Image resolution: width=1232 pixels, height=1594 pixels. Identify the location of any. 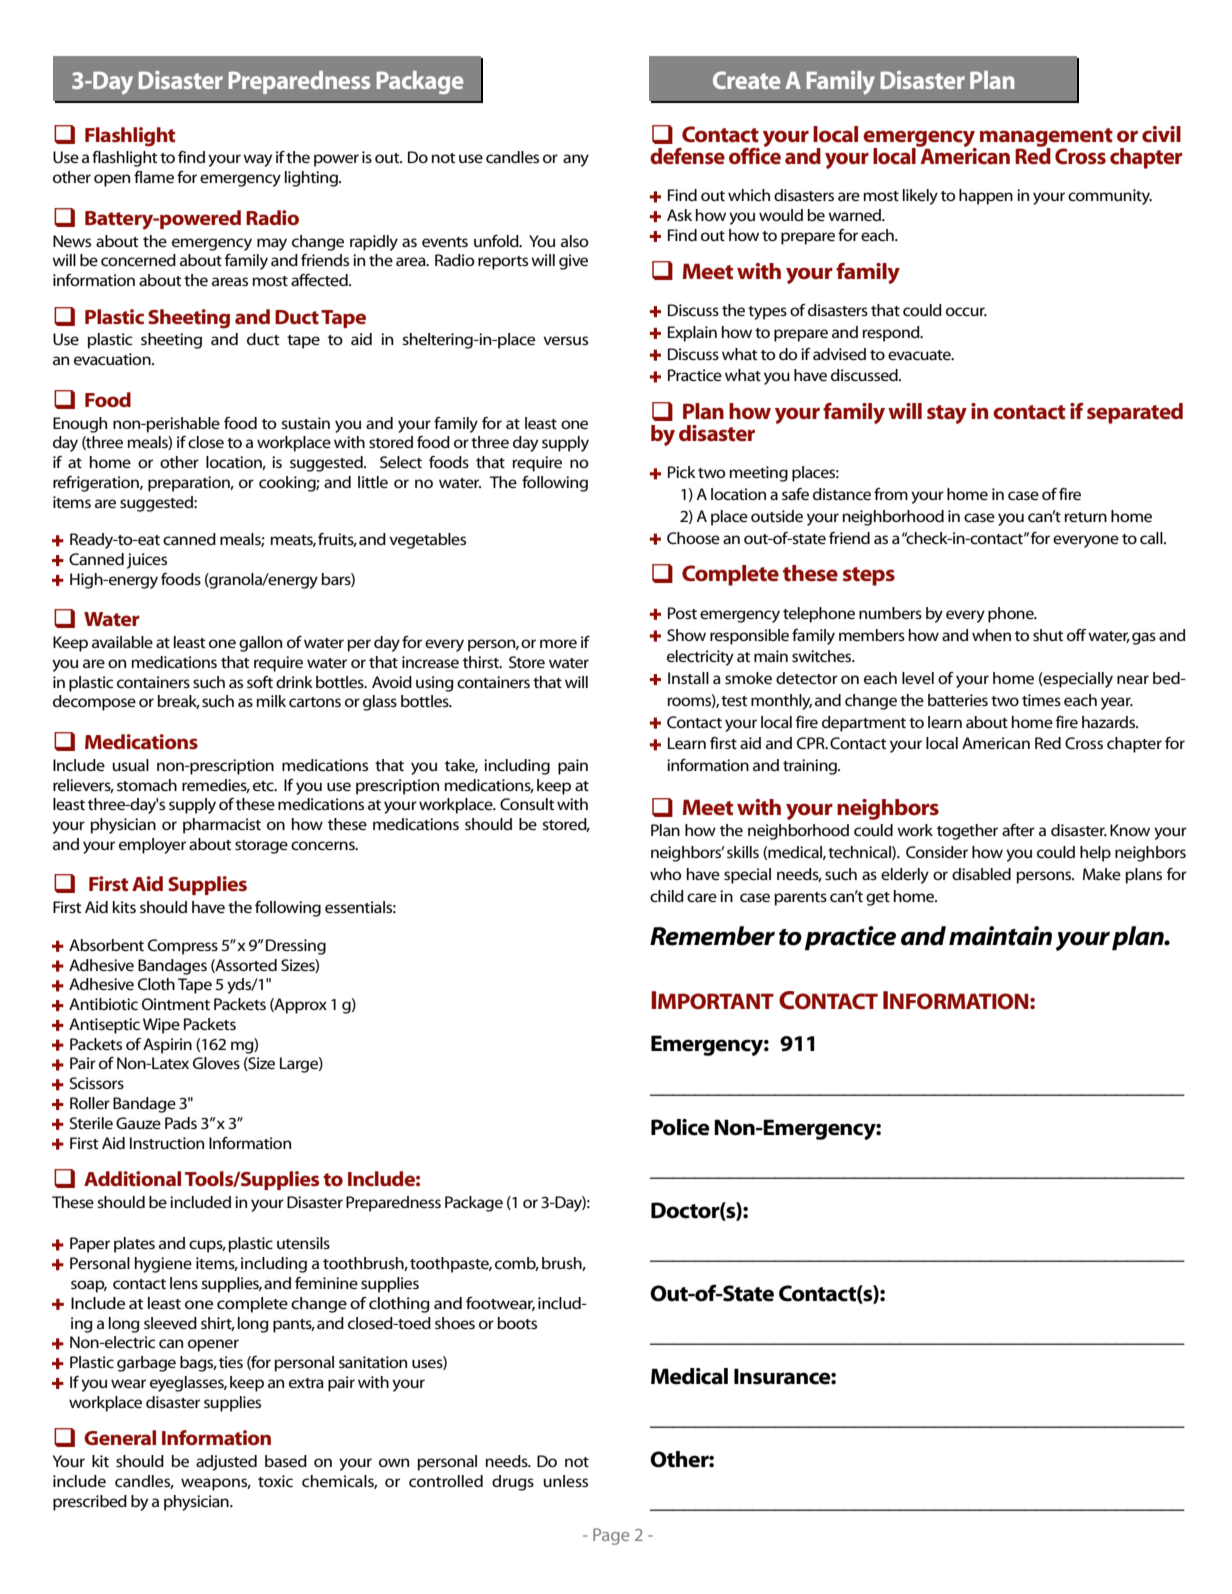
(576, 160).
